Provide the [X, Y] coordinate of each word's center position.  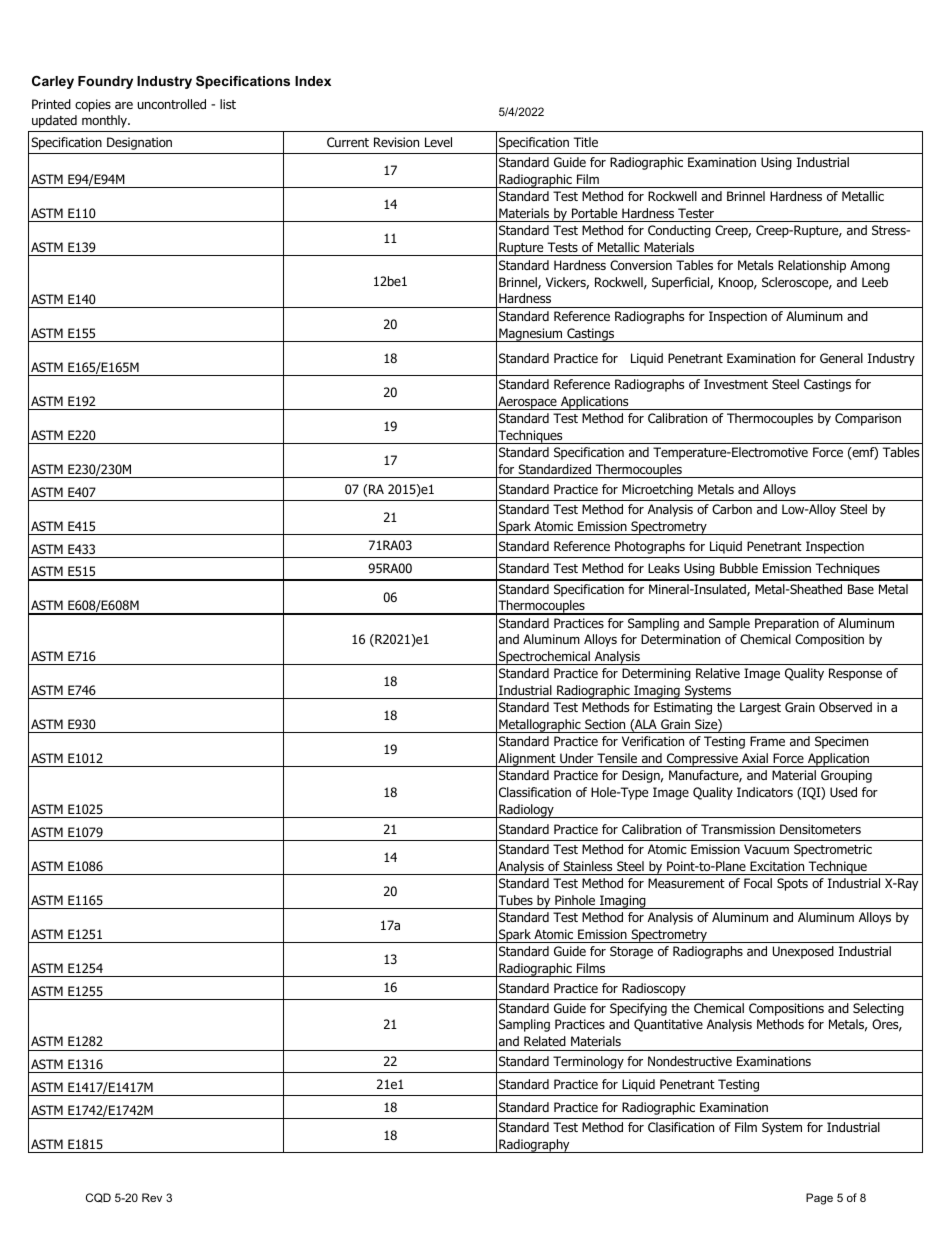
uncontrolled [172, 104]
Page [819, 1199]
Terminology [588, 1062]
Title [586, 142]
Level [438, 142]
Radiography [534, 1146]
